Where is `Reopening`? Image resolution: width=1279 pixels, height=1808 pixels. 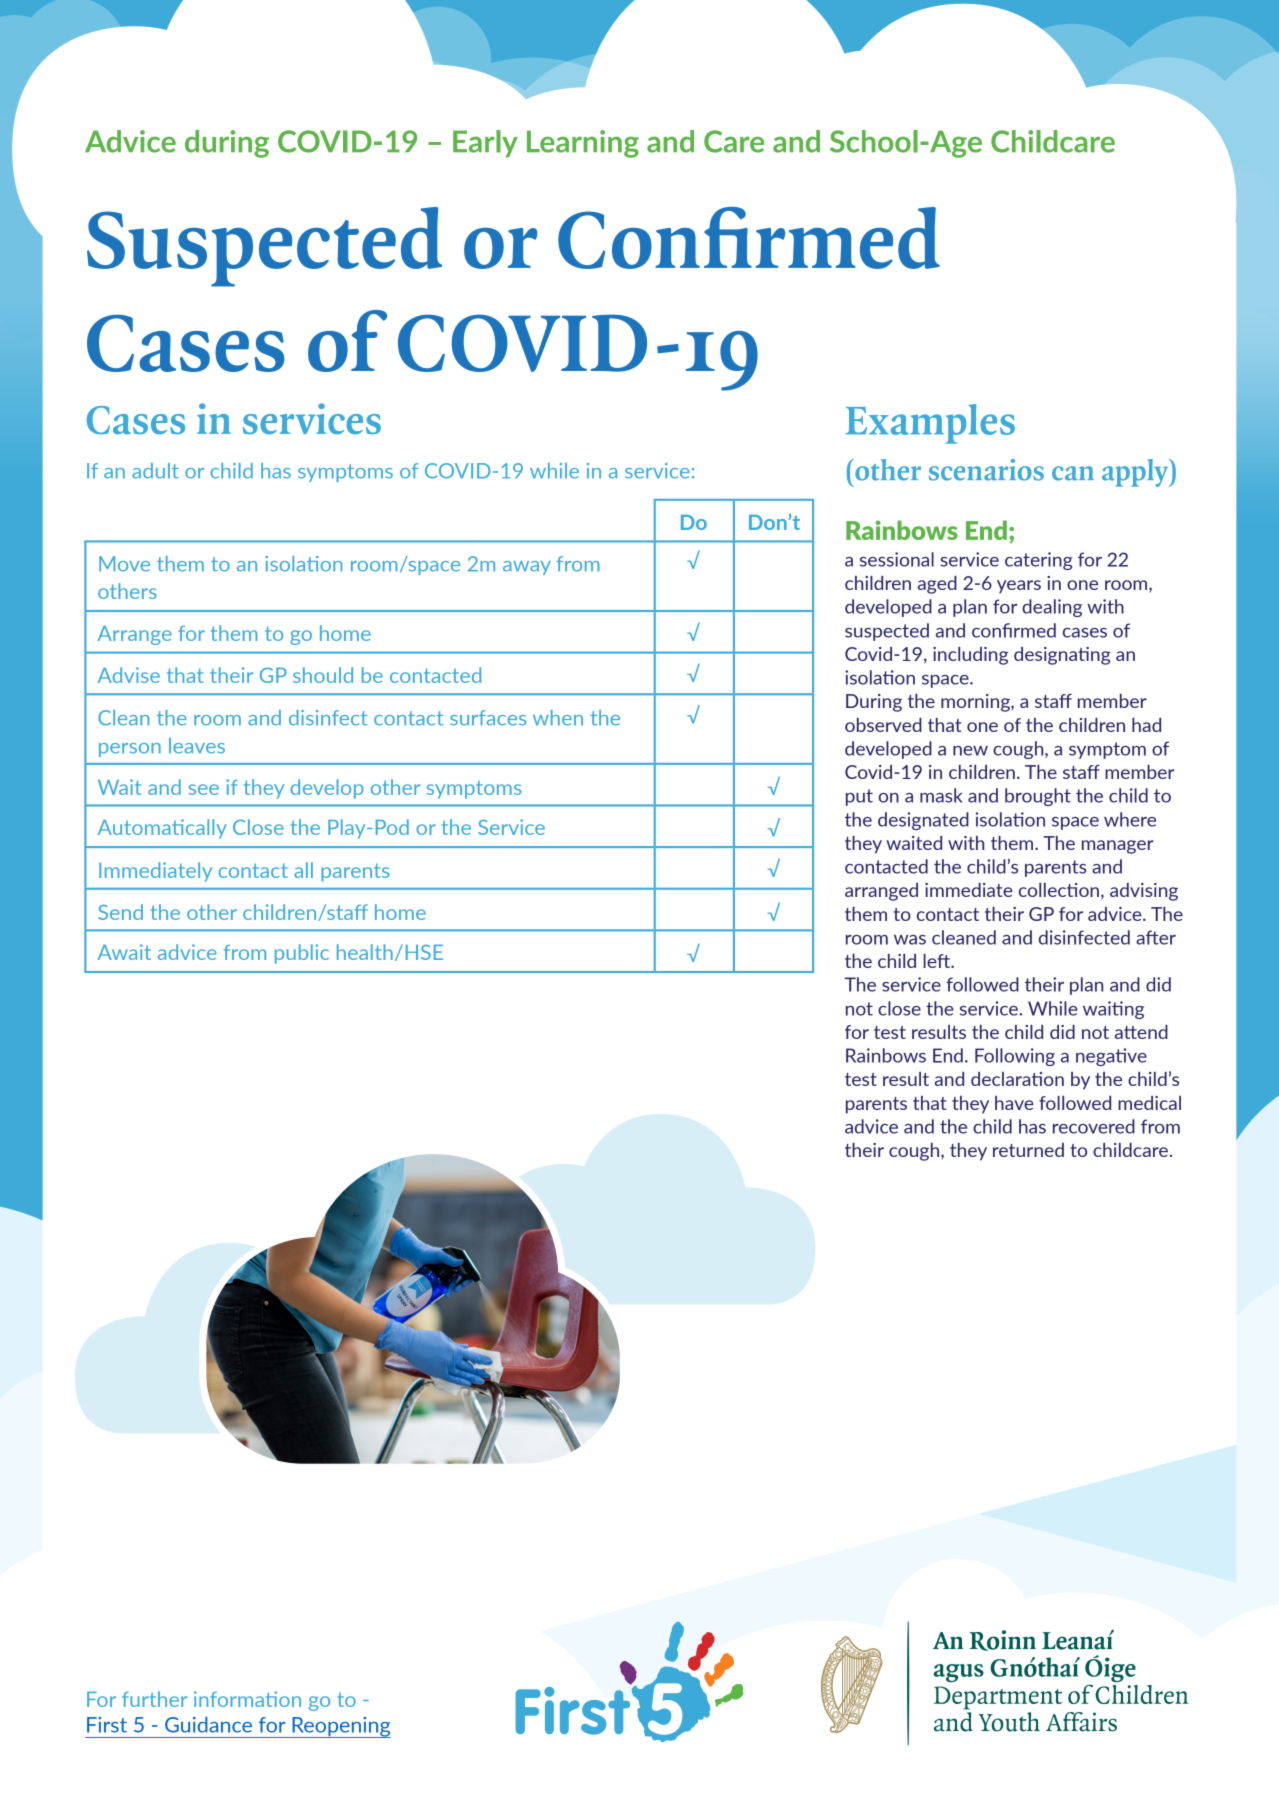
Reopening is located at coordinates (340, 1727).
